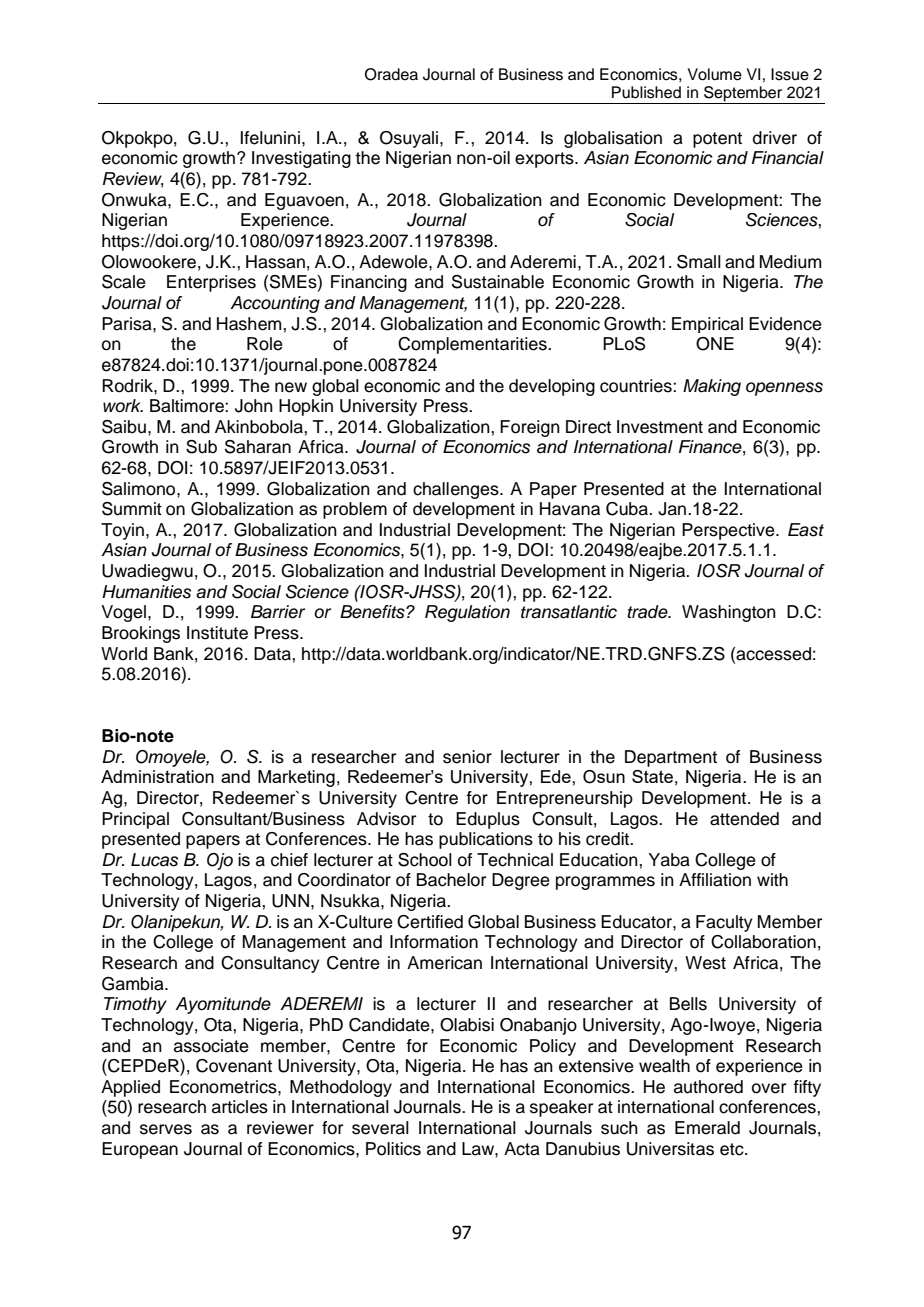 Image resolution: width=924 pixels, height=1307 pixels. What do you see at coordinates (467, 757) in the image?
I see `senior` at bounding box center [467, 757].
